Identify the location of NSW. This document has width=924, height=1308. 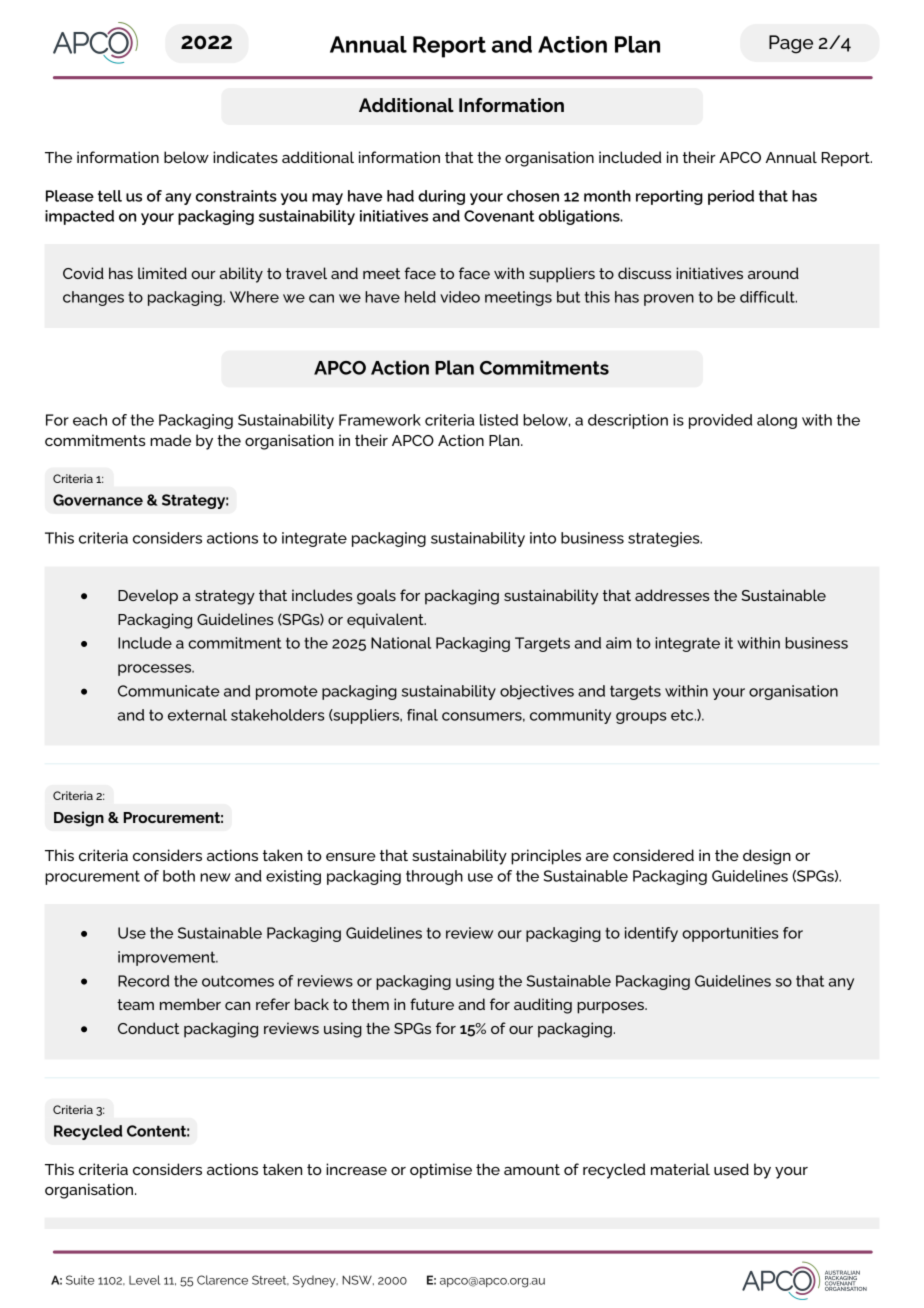
(358, 1280).
